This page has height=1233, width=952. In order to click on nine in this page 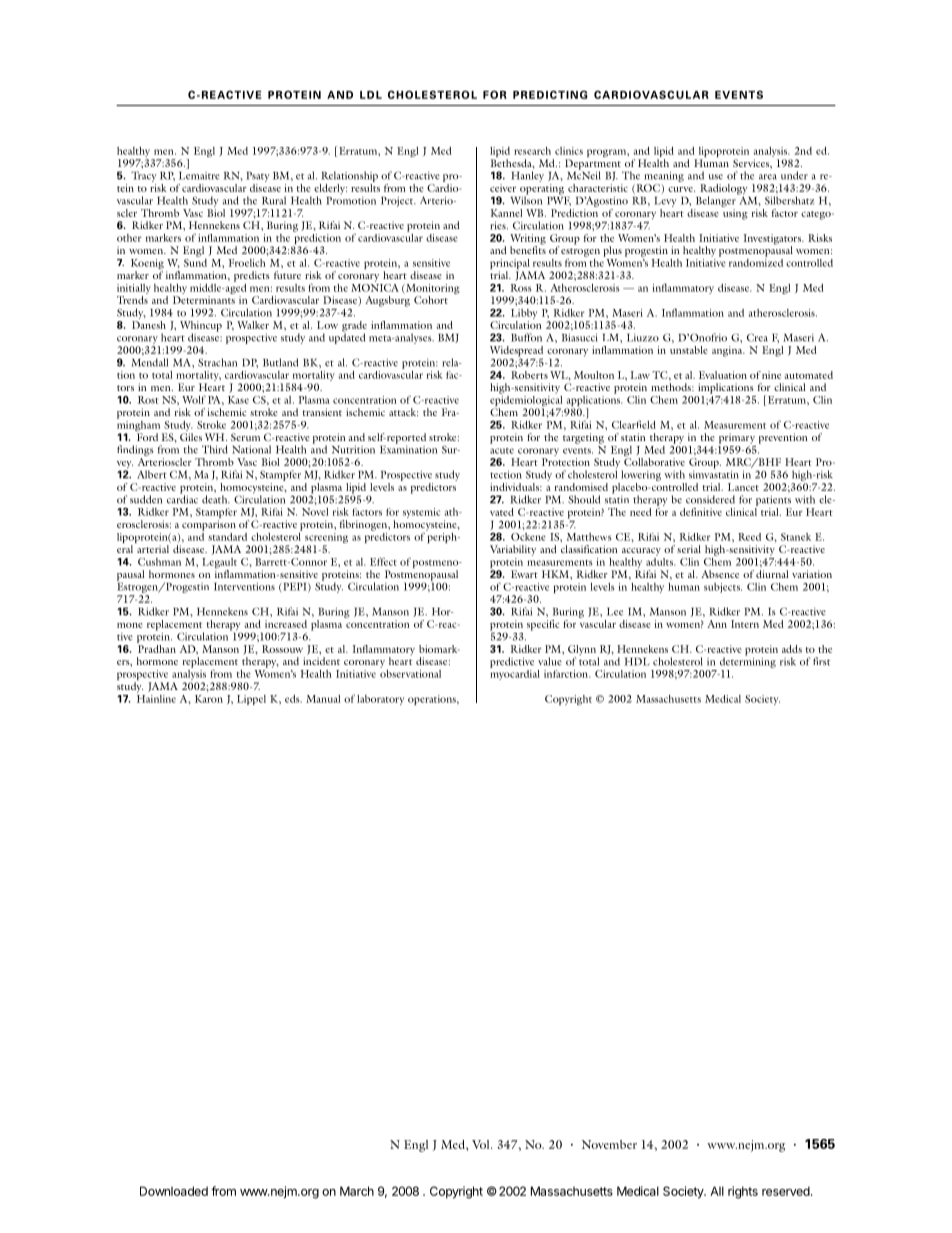, I will do `click(771, 375)`.
